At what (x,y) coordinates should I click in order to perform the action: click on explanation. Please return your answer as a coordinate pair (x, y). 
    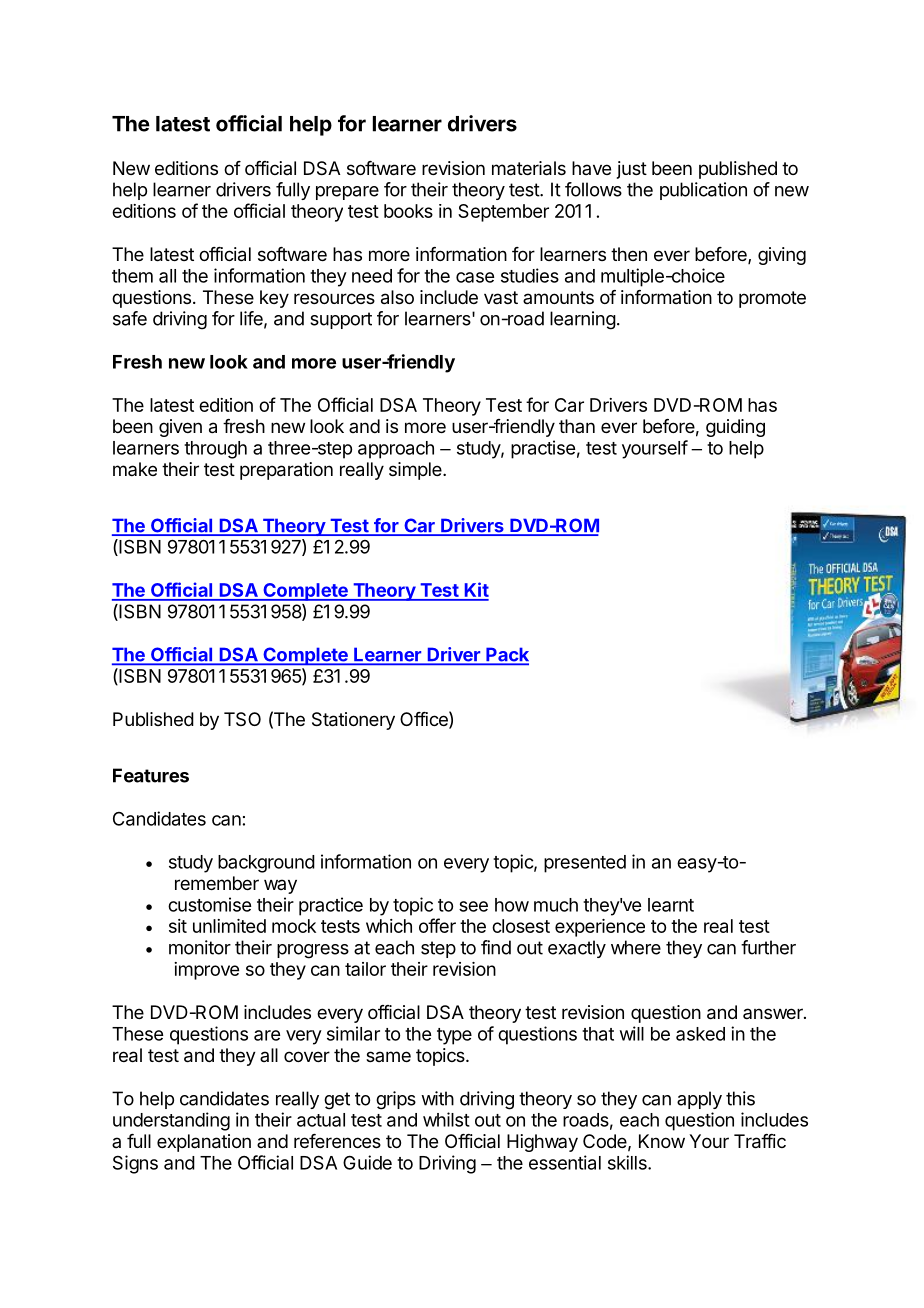
    Looking at the image, I should click on (204, 1143).
